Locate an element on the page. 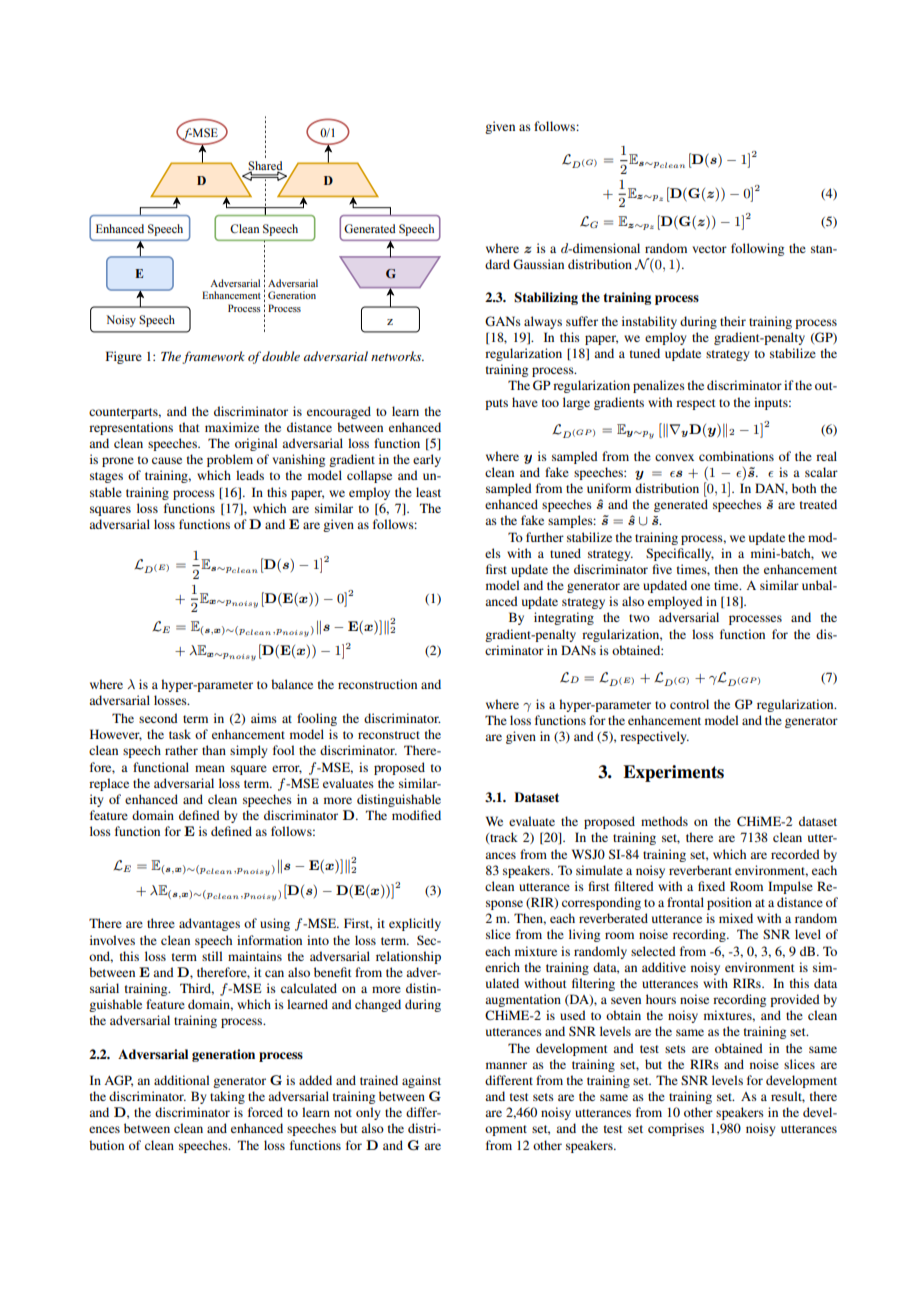  modified is located at coordinates (416, 815).
